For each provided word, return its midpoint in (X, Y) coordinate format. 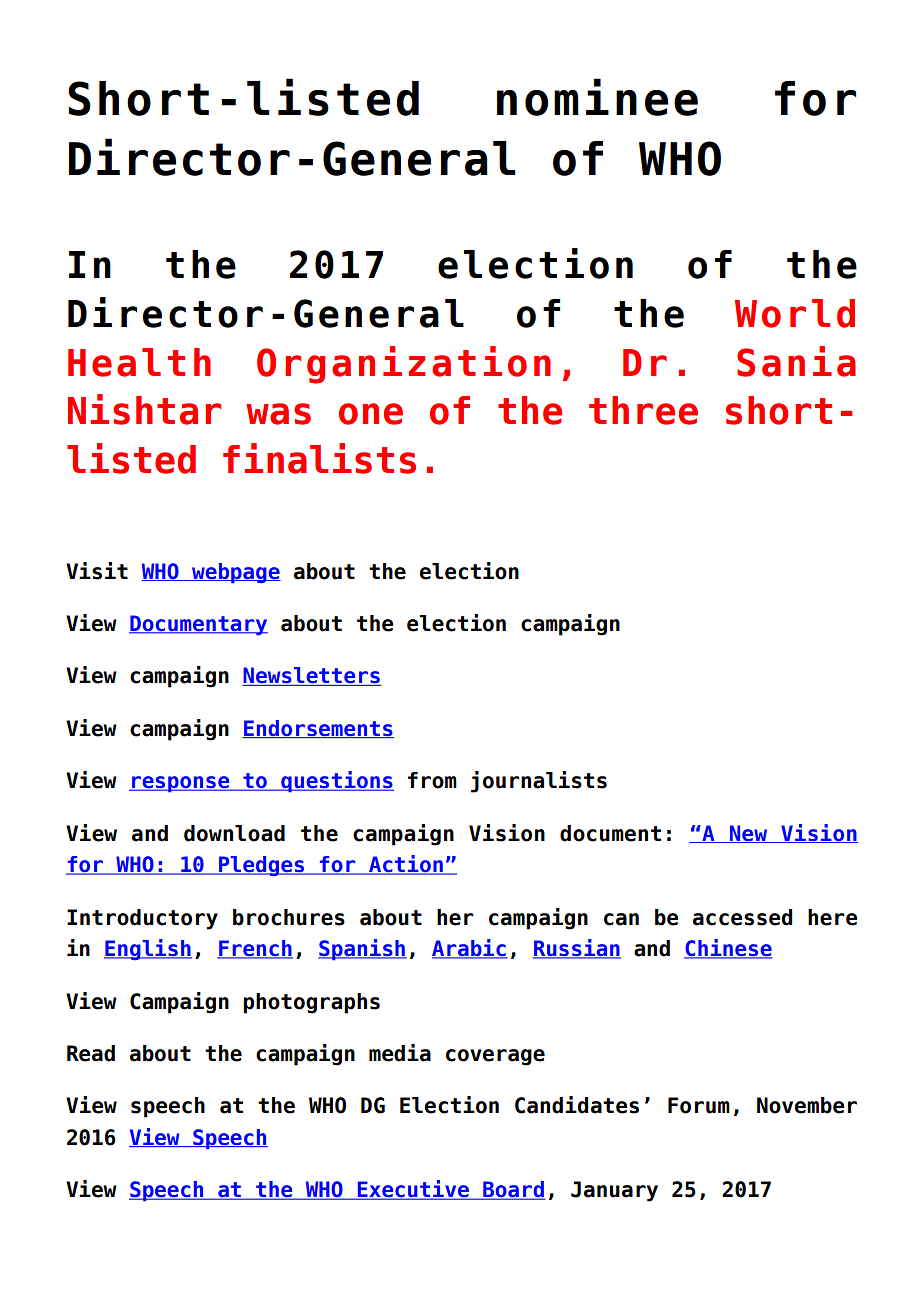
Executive (413, 1190)
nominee (597, 97)
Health (139, 362)
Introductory (142, 919)
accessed (743, 917)
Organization (404, 365)
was (278, 414)
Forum (699, 1105)
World (795, 313)
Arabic (470, 949)
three (643, 410)
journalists (539, 782)
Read (91, 1053)
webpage (235, 573)
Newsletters (311, 676)
